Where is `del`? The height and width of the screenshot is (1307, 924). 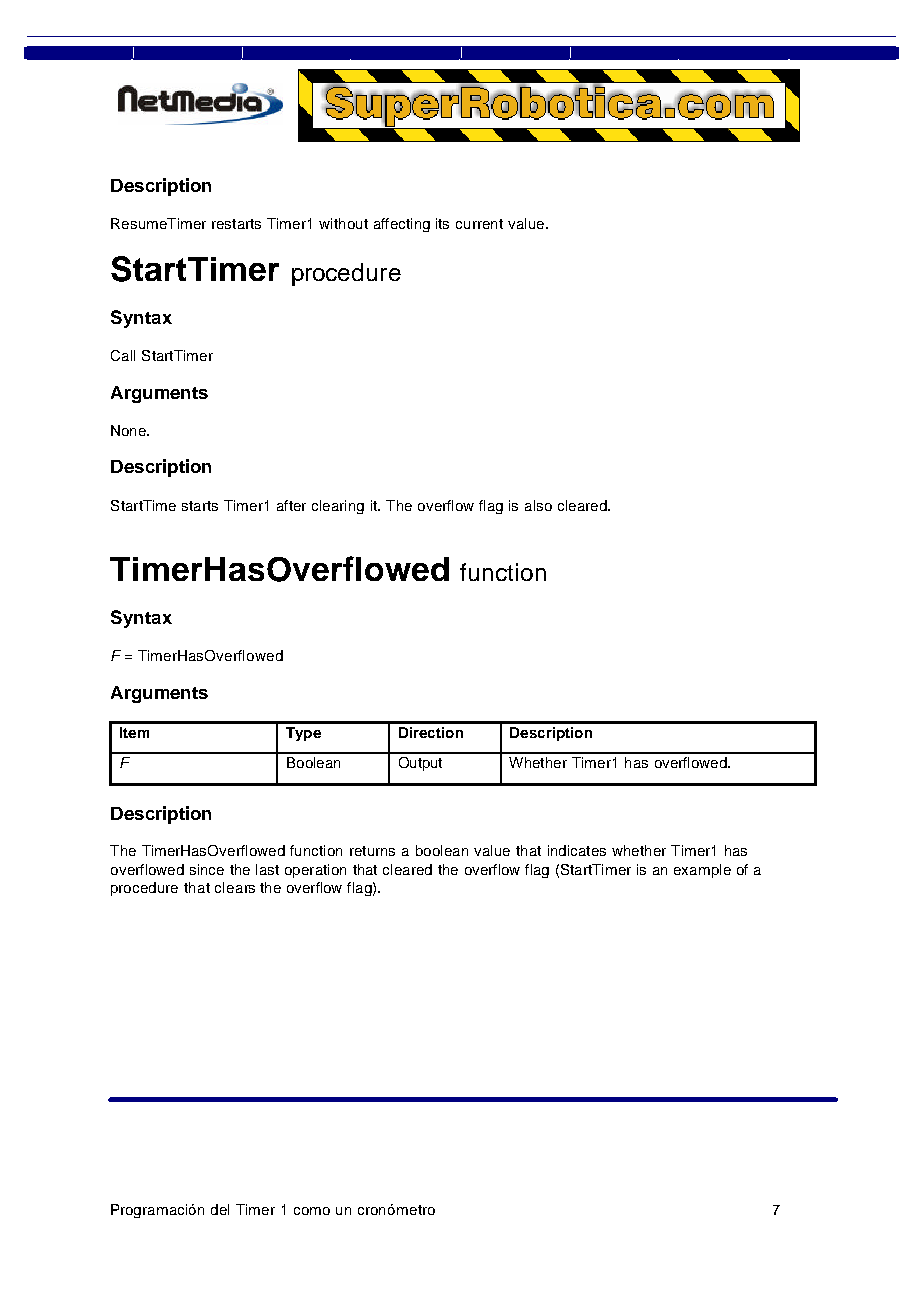 del is located at coordinates (220, 1209).
